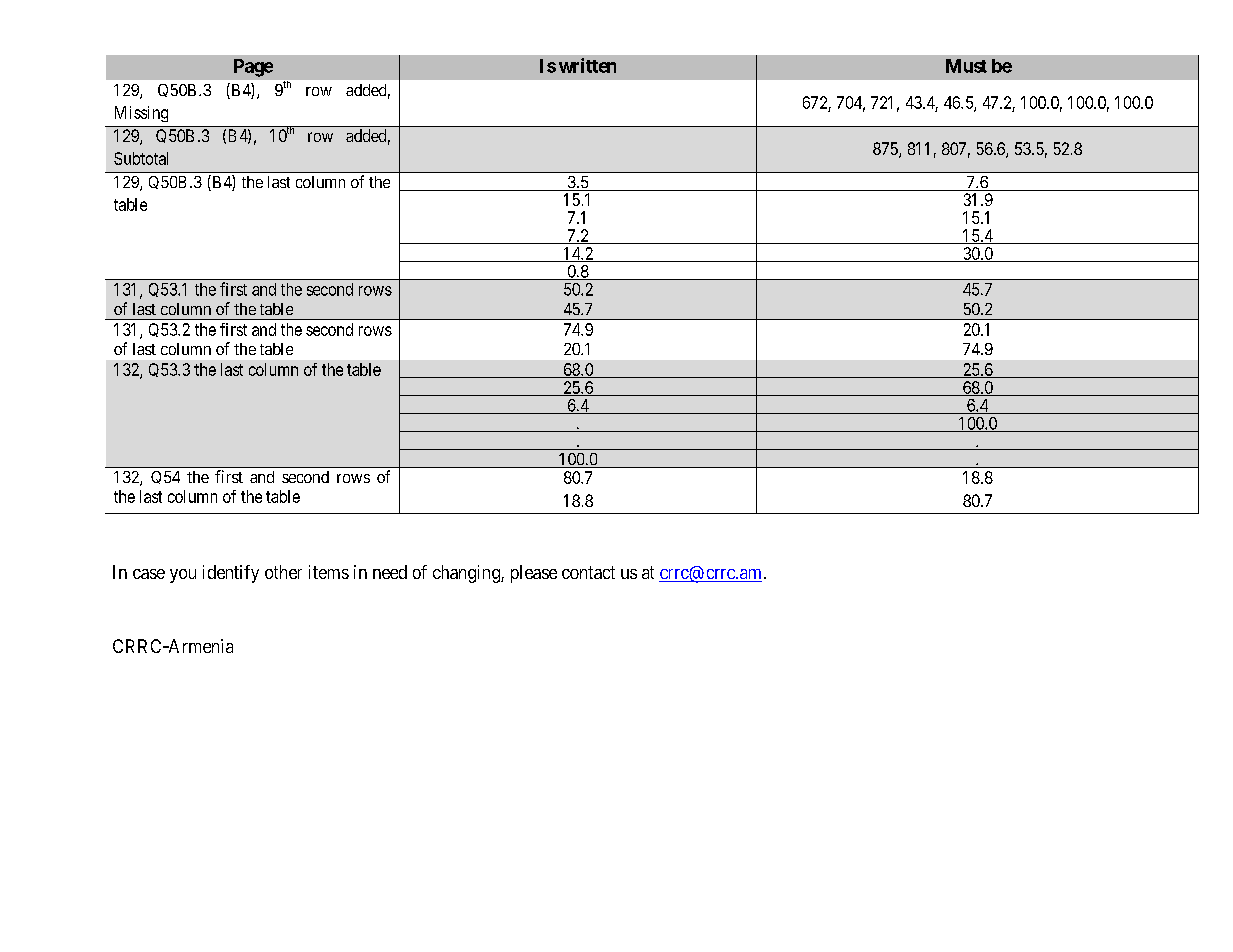 This screenshot has width=1233, height=952. I want to click on identify, so click(231, 574).
